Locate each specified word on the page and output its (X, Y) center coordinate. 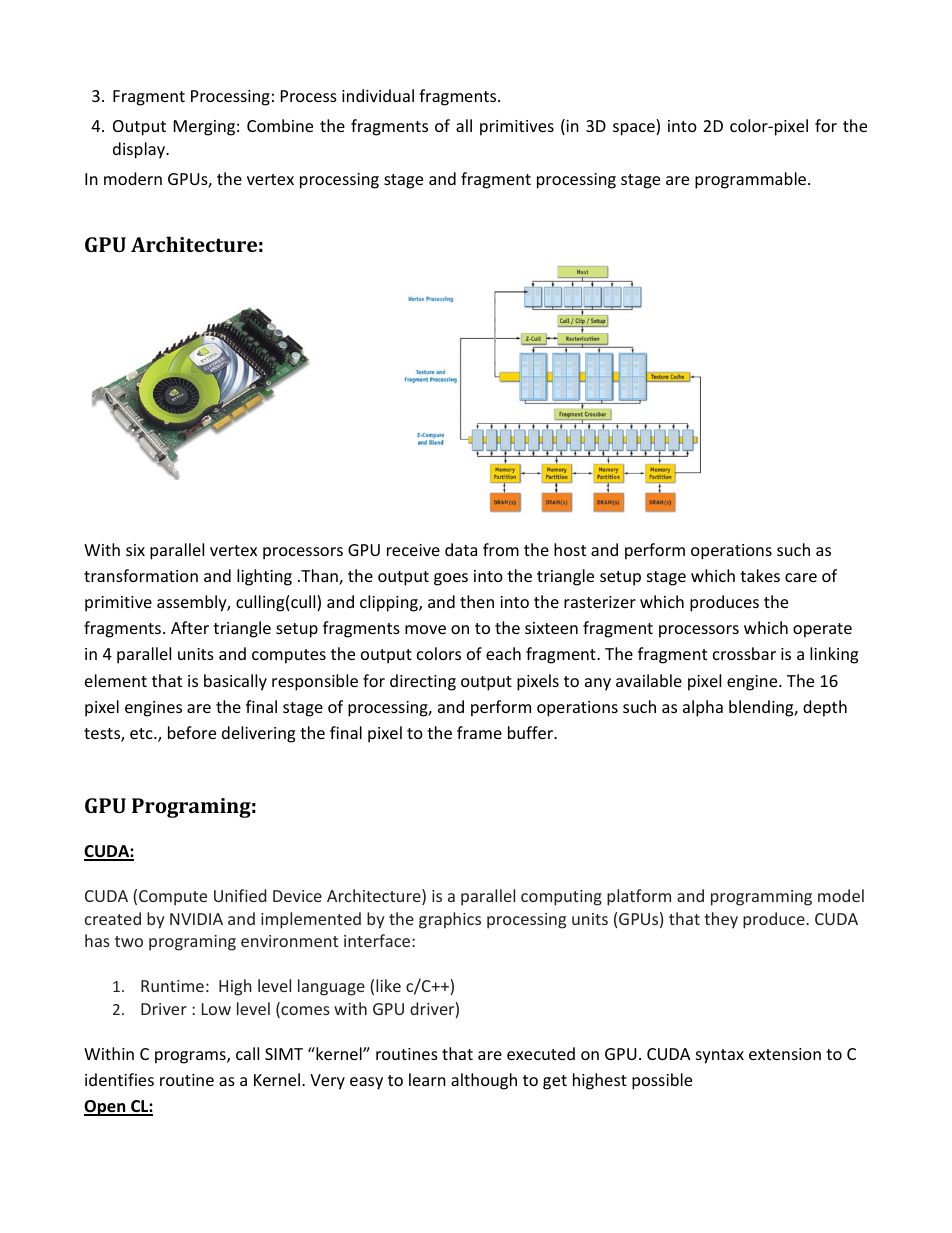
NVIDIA (196, 919)
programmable (752, 180)
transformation (141, 575)
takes (760, 575)
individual (378, 95)
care (801, 577)
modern (133, 178)
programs (191, 1057)
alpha (703, 708)
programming (761, 898)
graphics (450, 920)
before (192, 732)
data (461, 549)
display (140, 150)
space (635, 129)
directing (423, 682)
